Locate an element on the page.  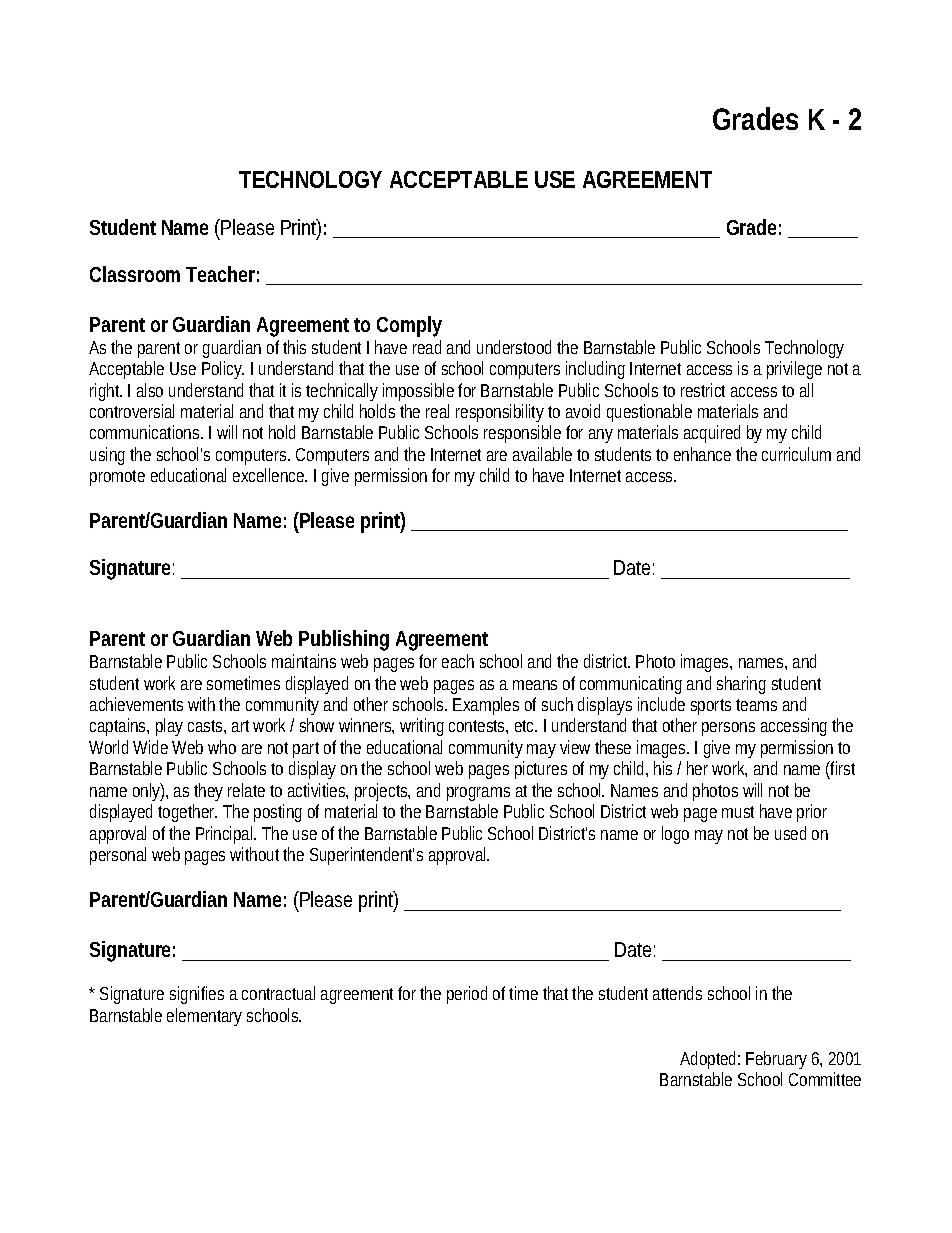
responsible is located at coordinates (522, 434).
